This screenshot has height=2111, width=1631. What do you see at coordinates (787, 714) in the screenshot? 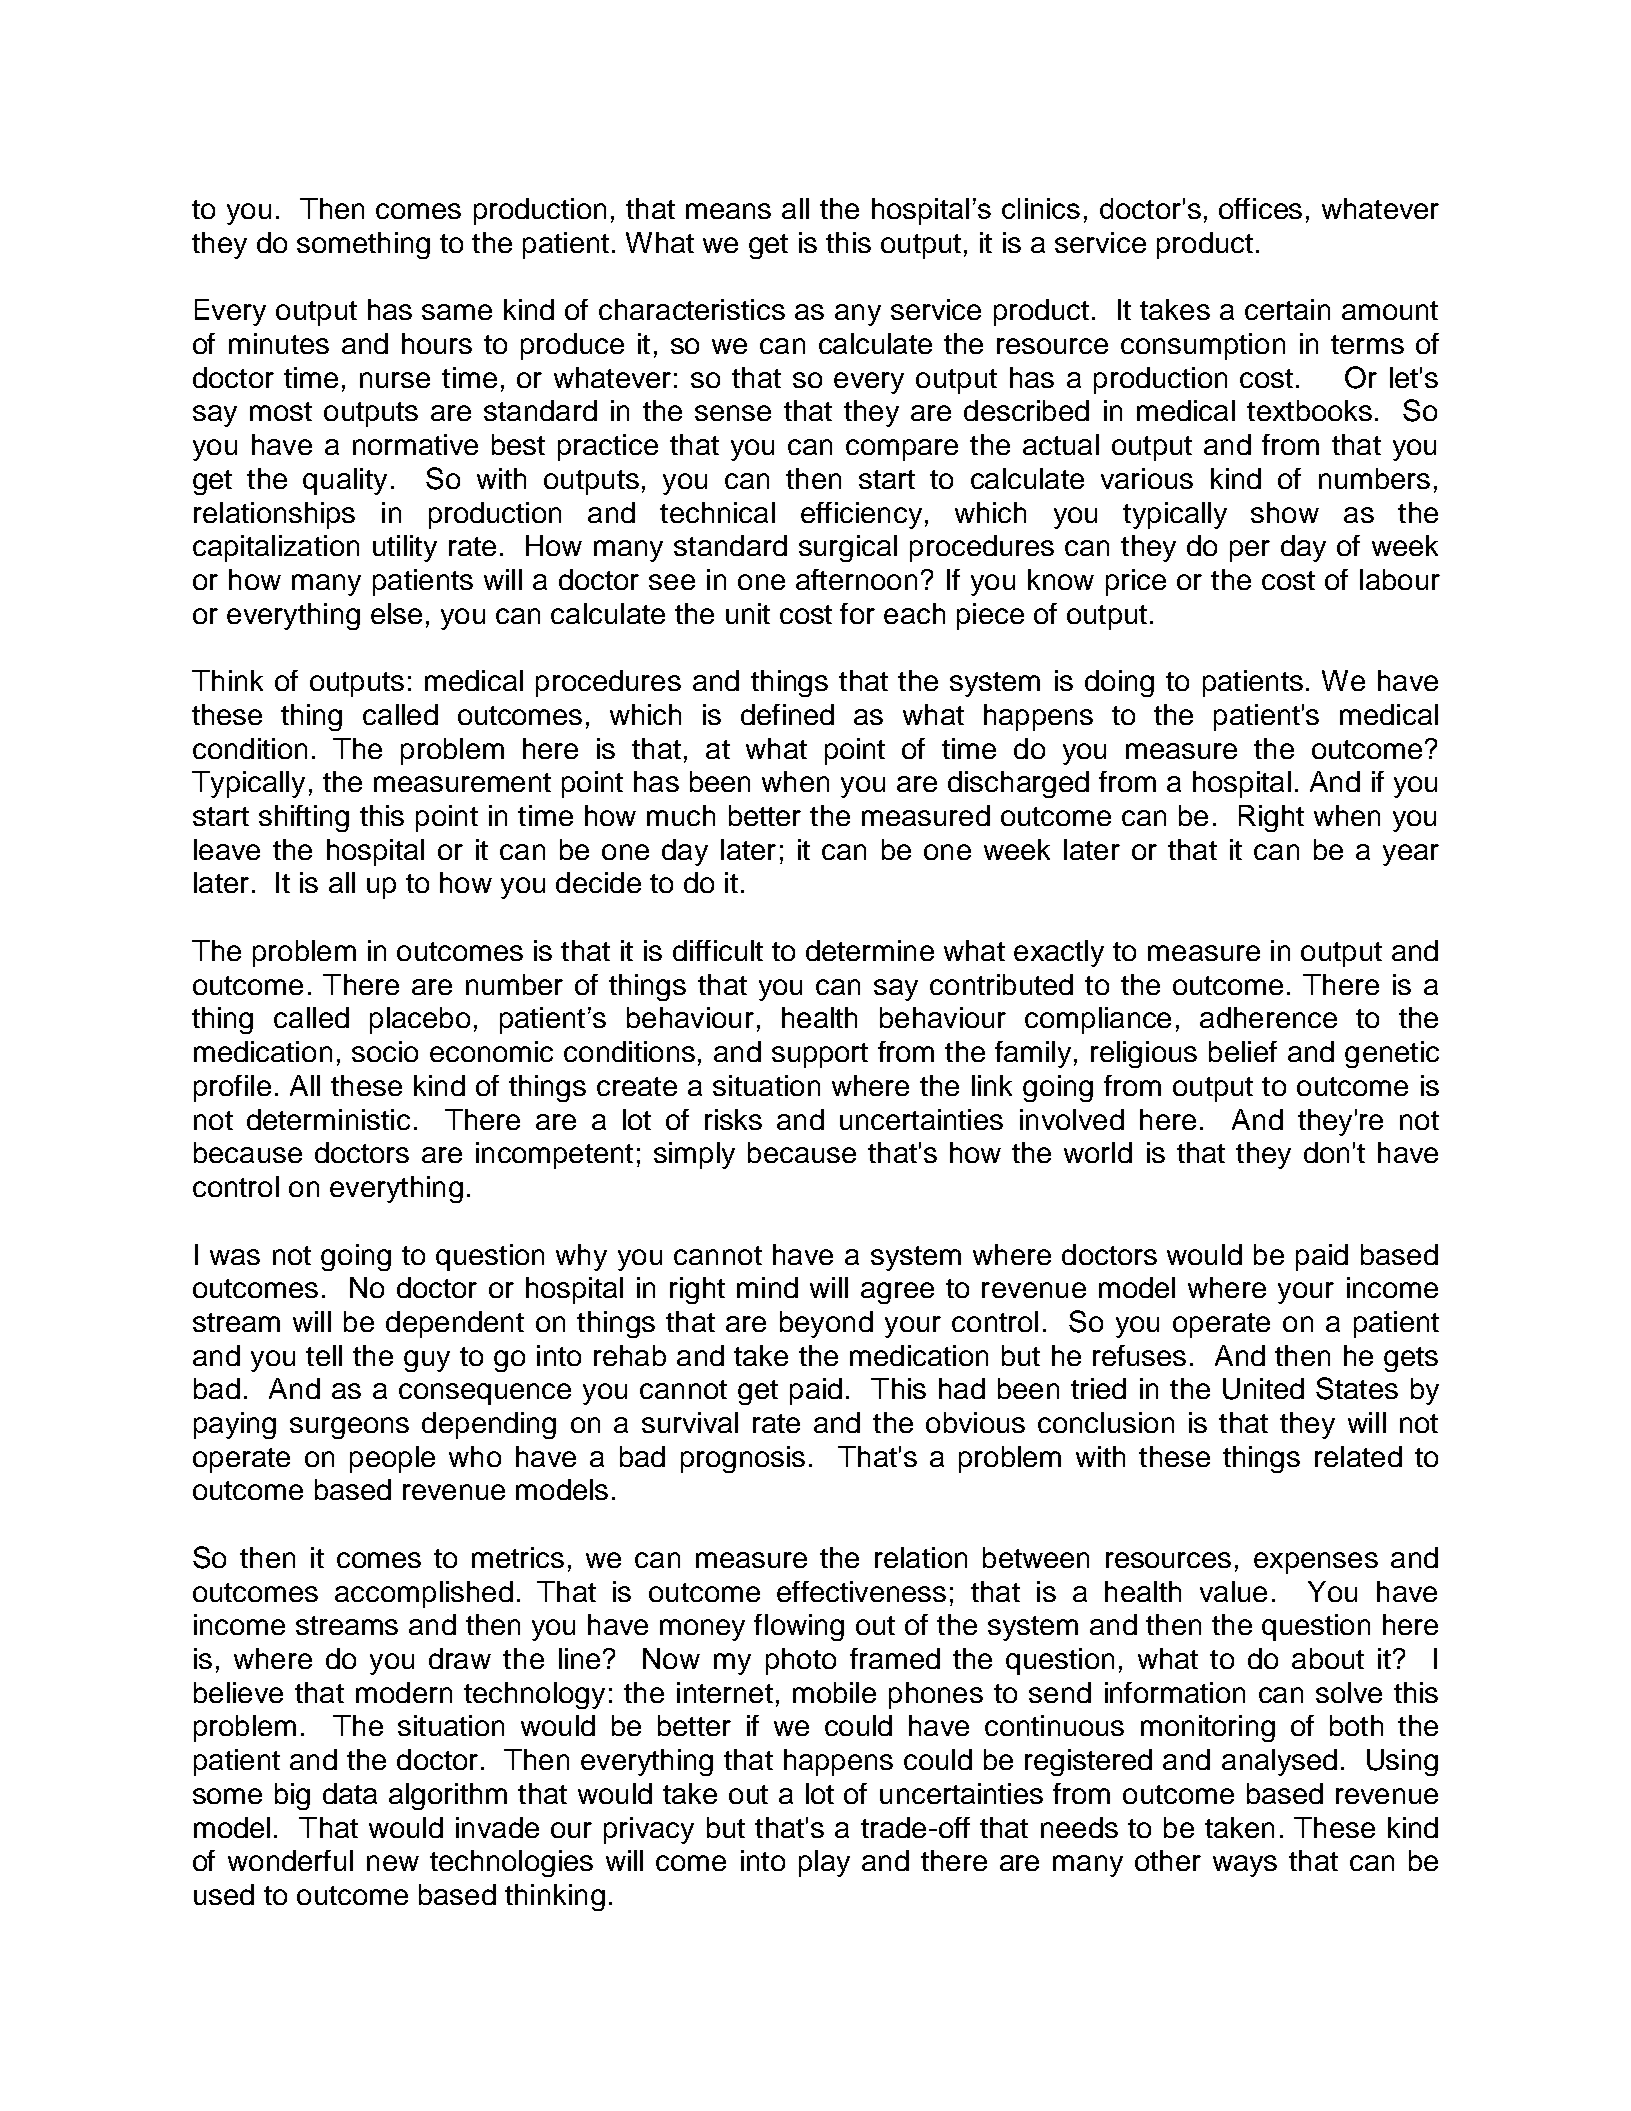
I see `defined` at bounding box center [787, 714].
